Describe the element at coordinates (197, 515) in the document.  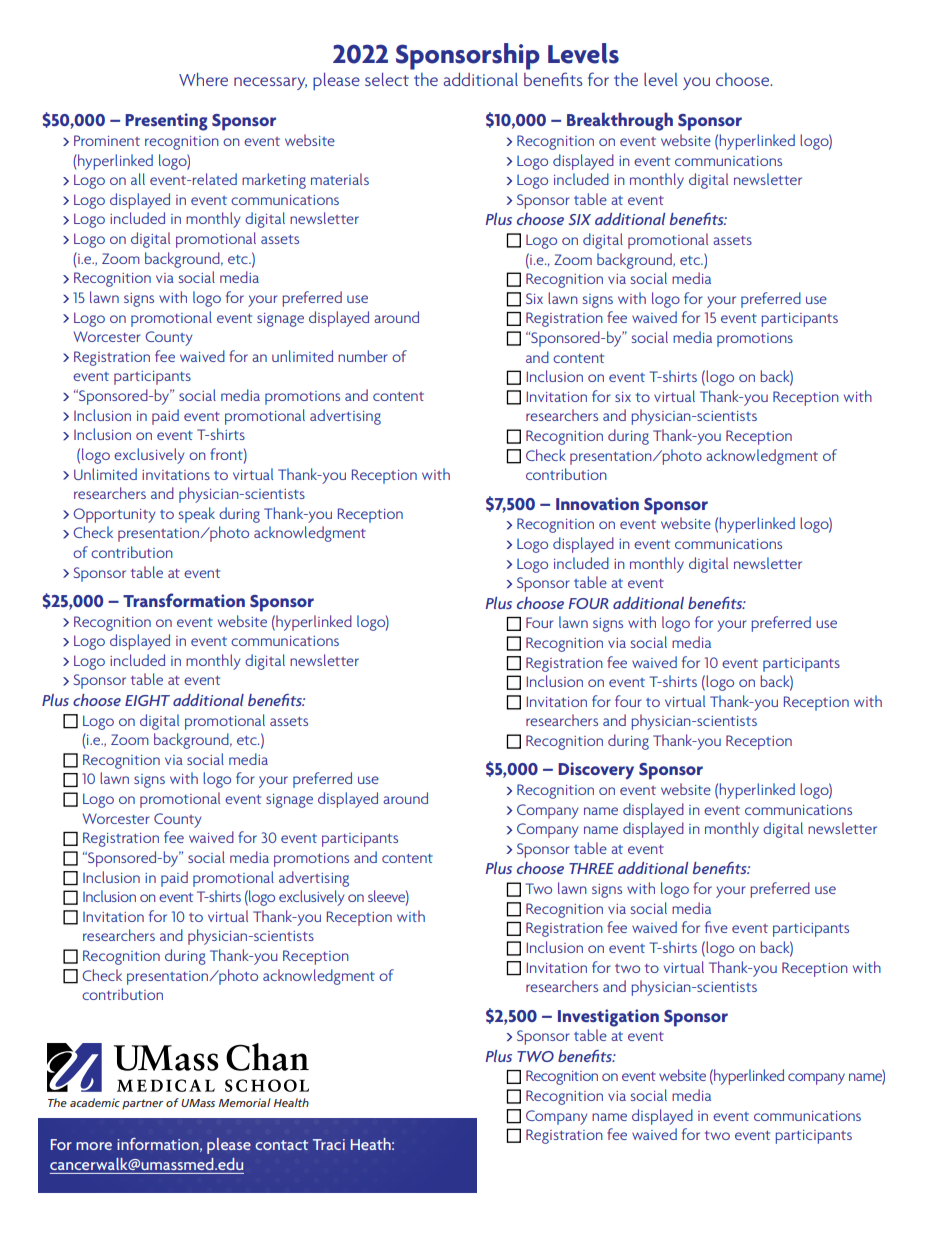
I see `speak` at that location.
